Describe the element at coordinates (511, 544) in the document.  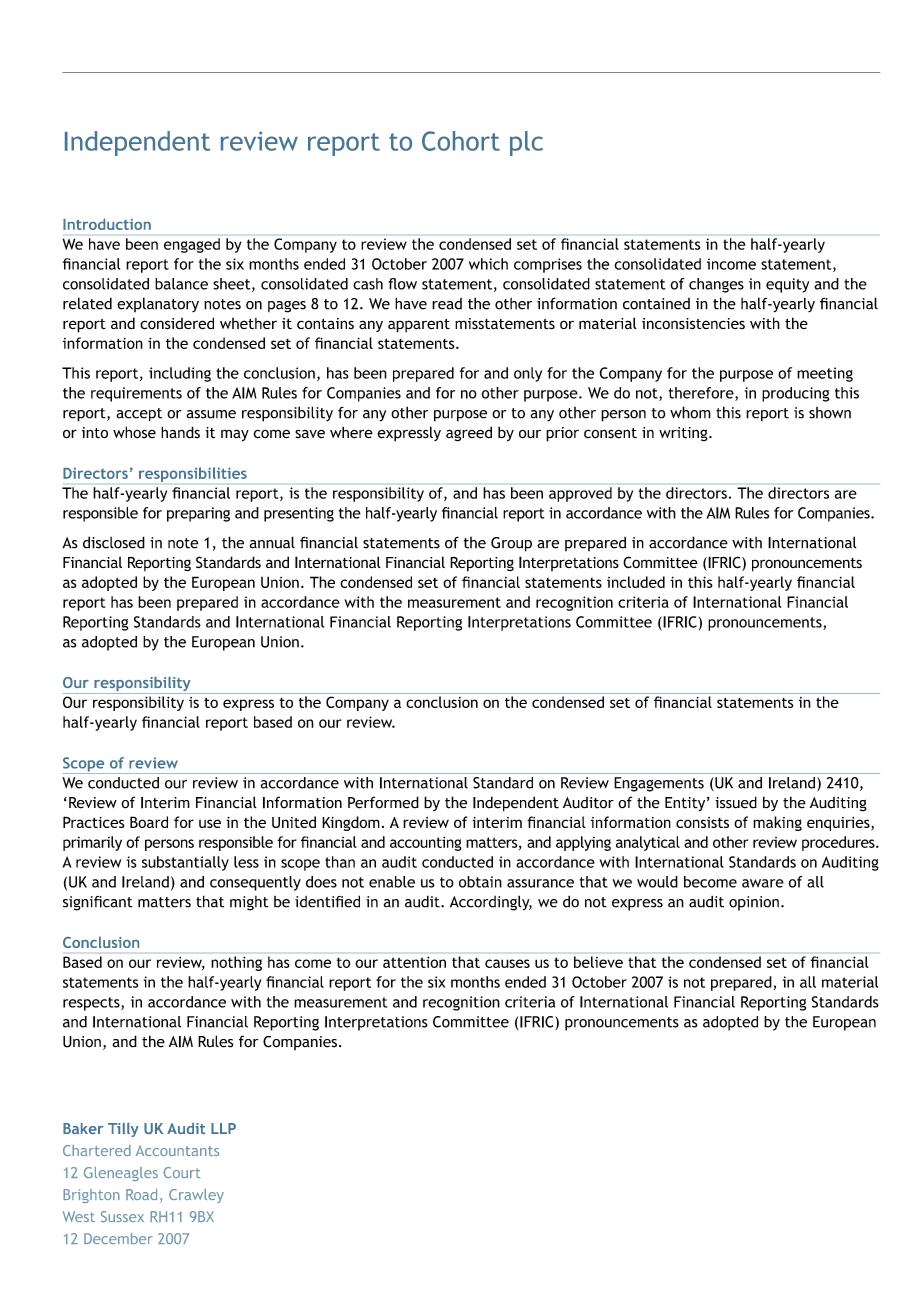
I see `Group` at that location.
